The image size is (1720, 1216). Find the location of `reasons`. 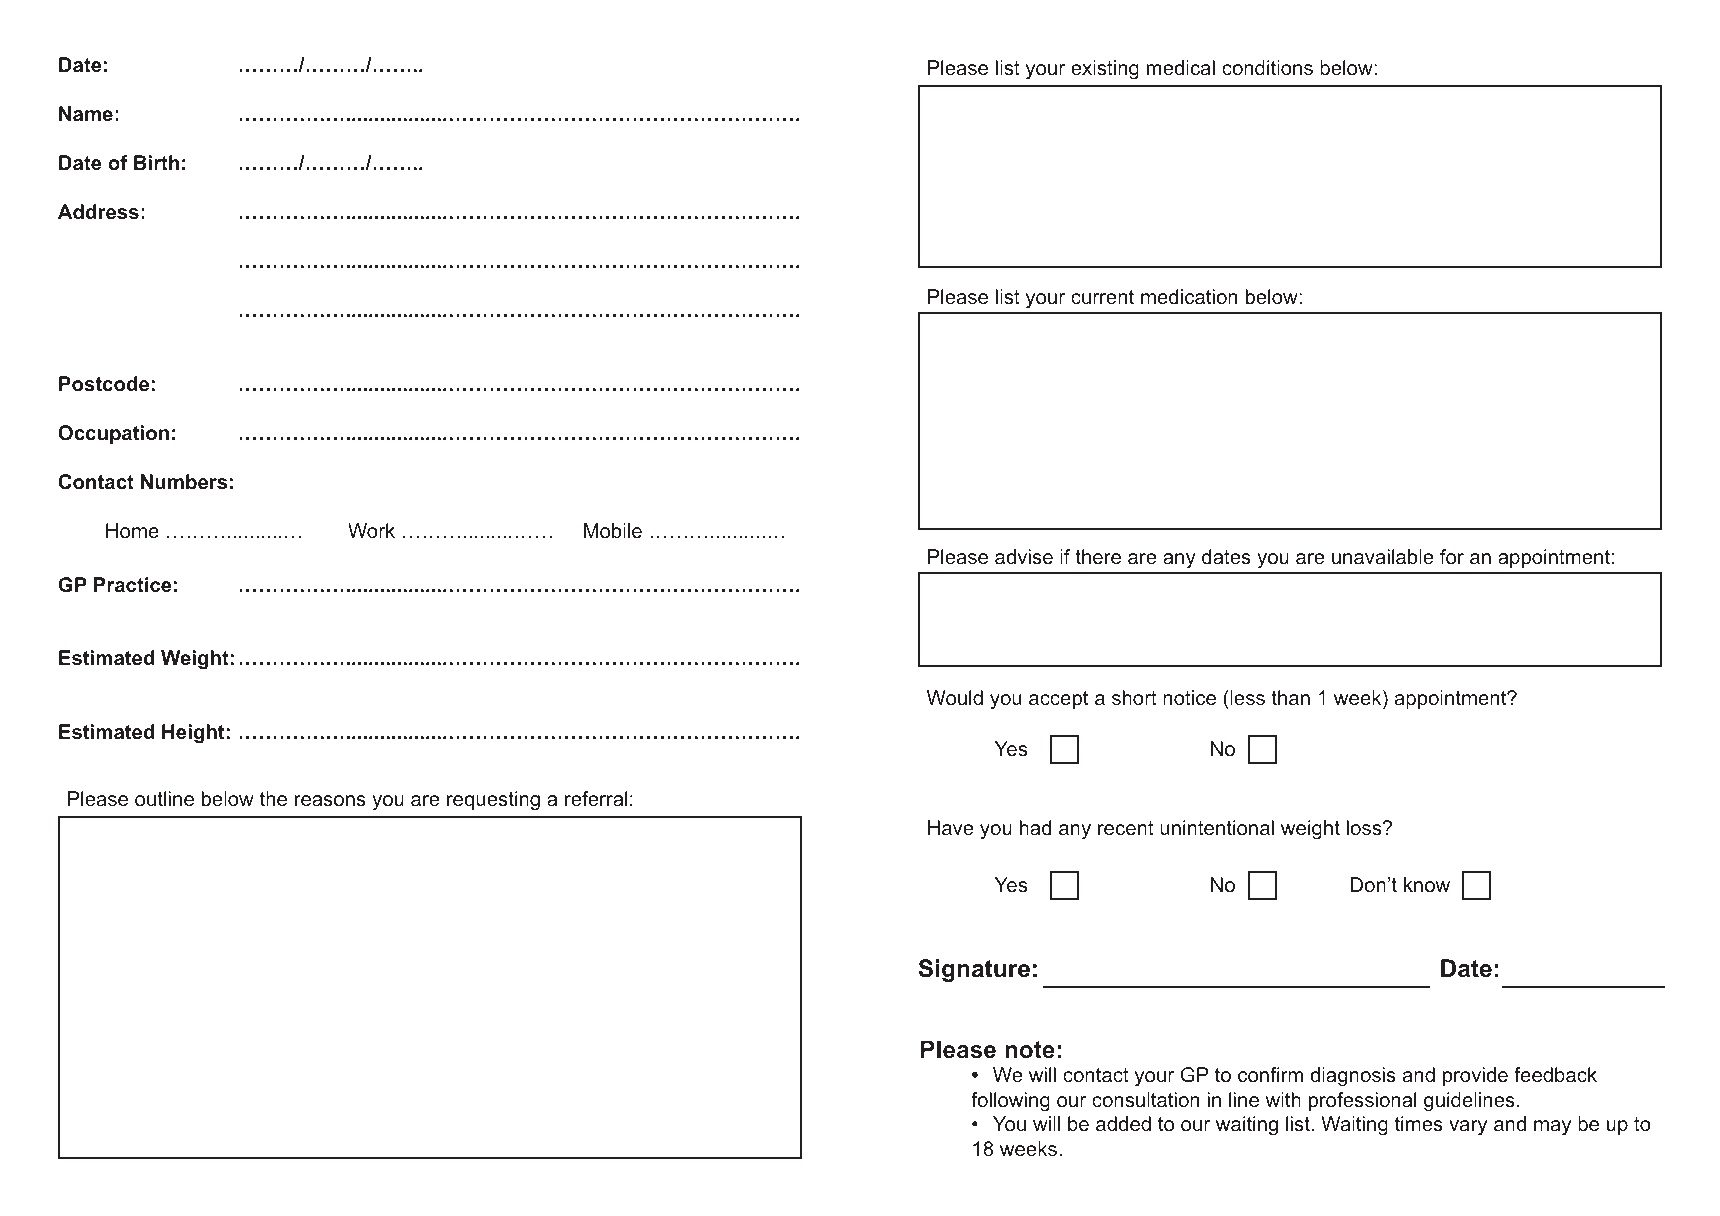

reasons is located at coordinates (330, 800).
